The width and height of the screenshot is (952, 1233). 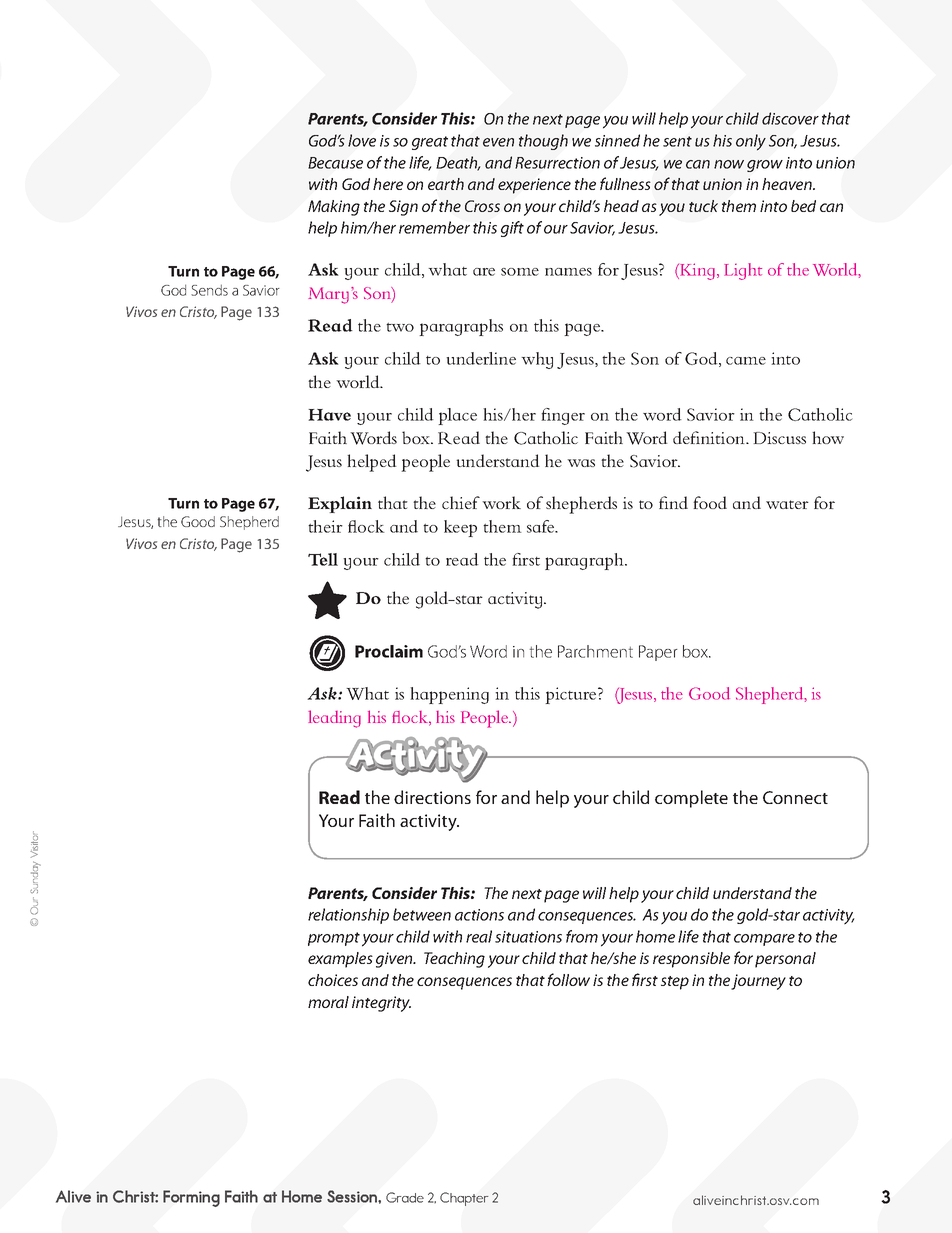 I want to click on Chapter, so click(x=464, y=1199).
